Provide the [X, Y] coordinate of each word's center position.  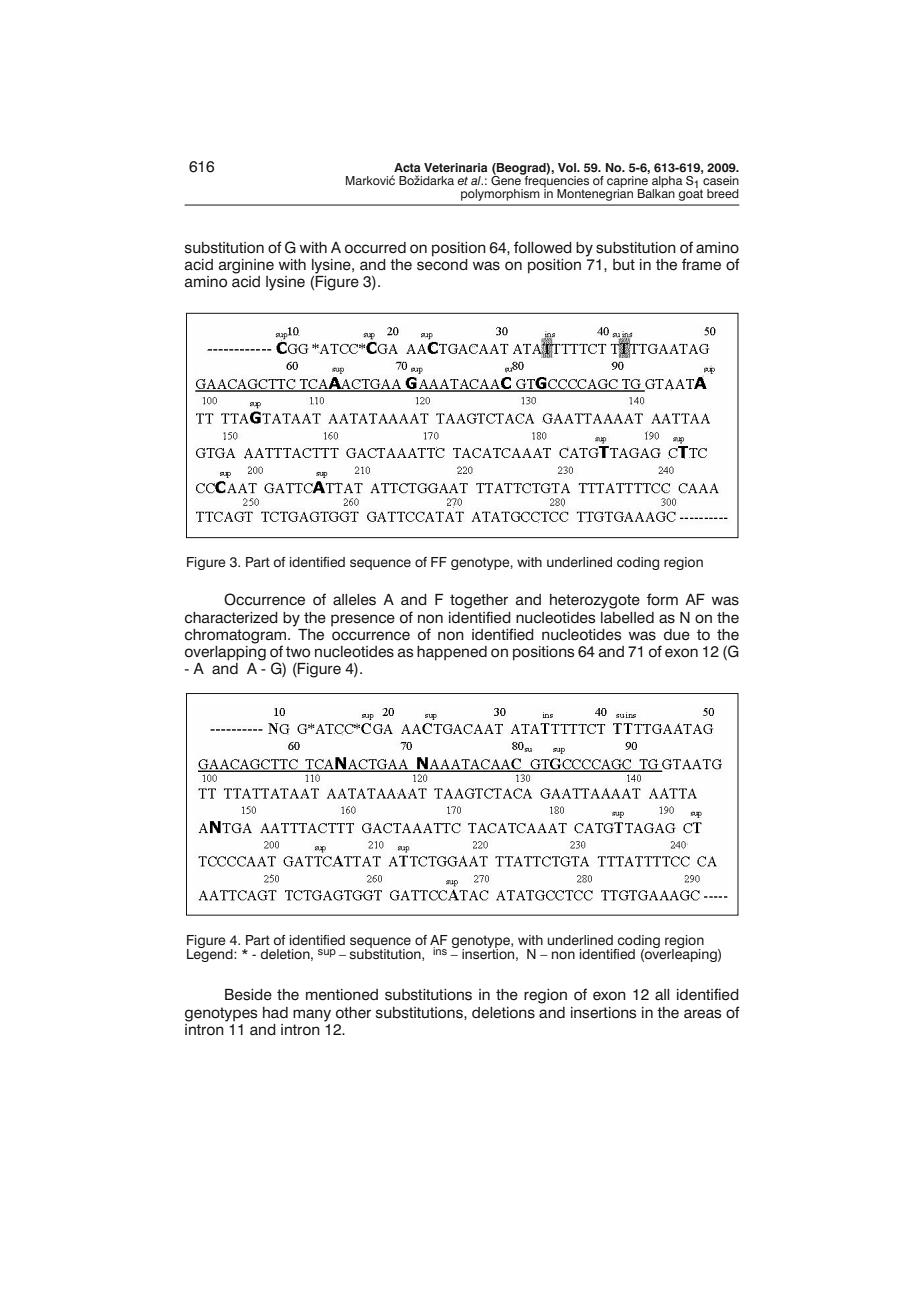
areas [702, 1014]
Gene [507, 179]
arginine [246, 266]
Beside [248, 995]
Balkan [656, 192]
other [353, 1013]
